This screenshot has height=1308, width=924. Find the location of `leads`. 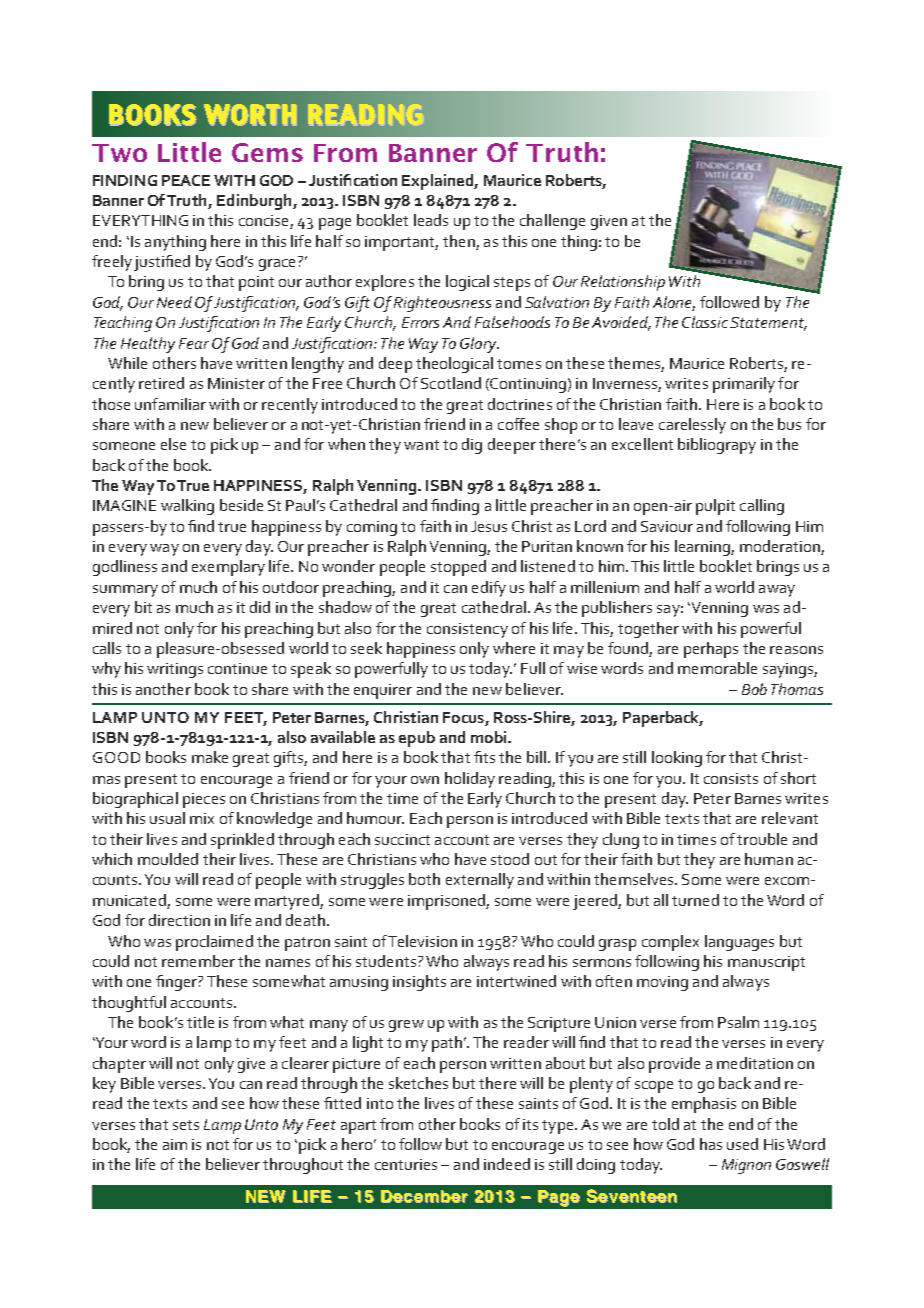

leads is located at coordinates (431, 220).
